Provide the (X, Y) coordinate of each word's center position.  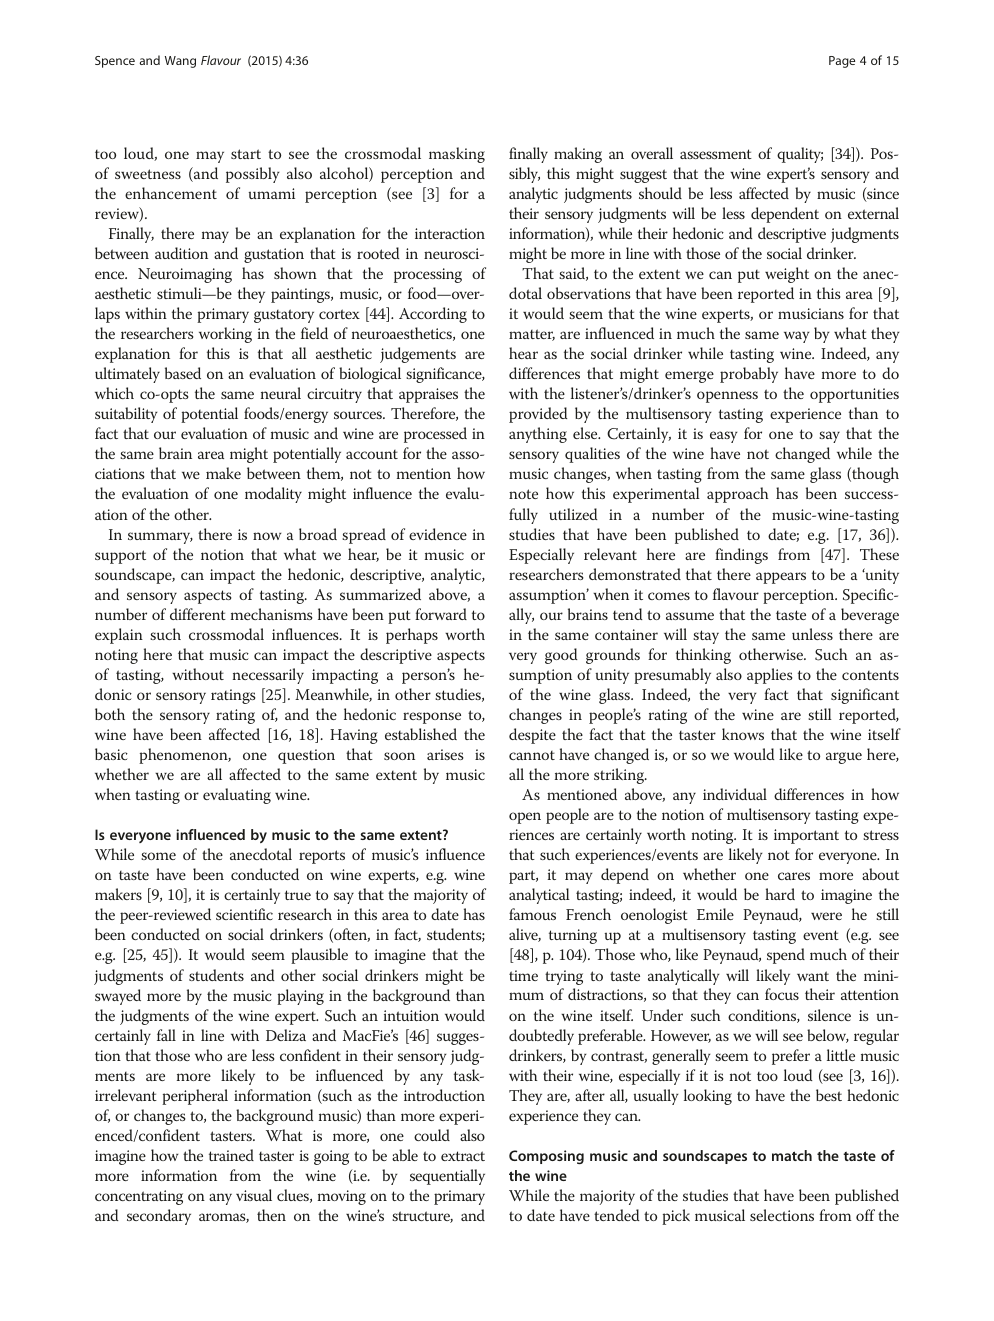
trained (231, 1155)
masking (457, 155)
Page (842, 62)
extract (463, 1156)
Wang (180, 62)
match (792, 1155)
